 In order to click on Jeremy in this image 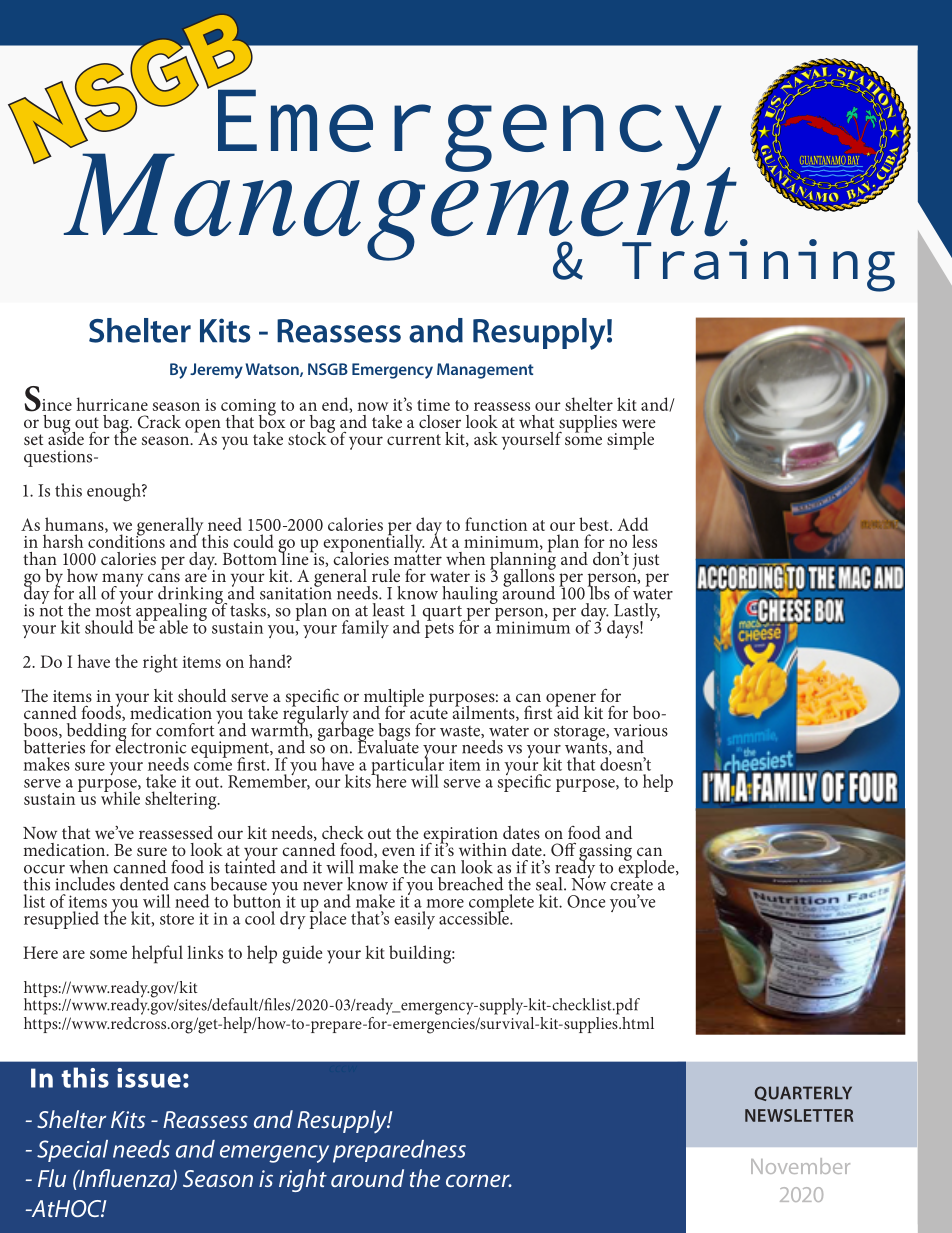, I will do `click(216, 371)`.
